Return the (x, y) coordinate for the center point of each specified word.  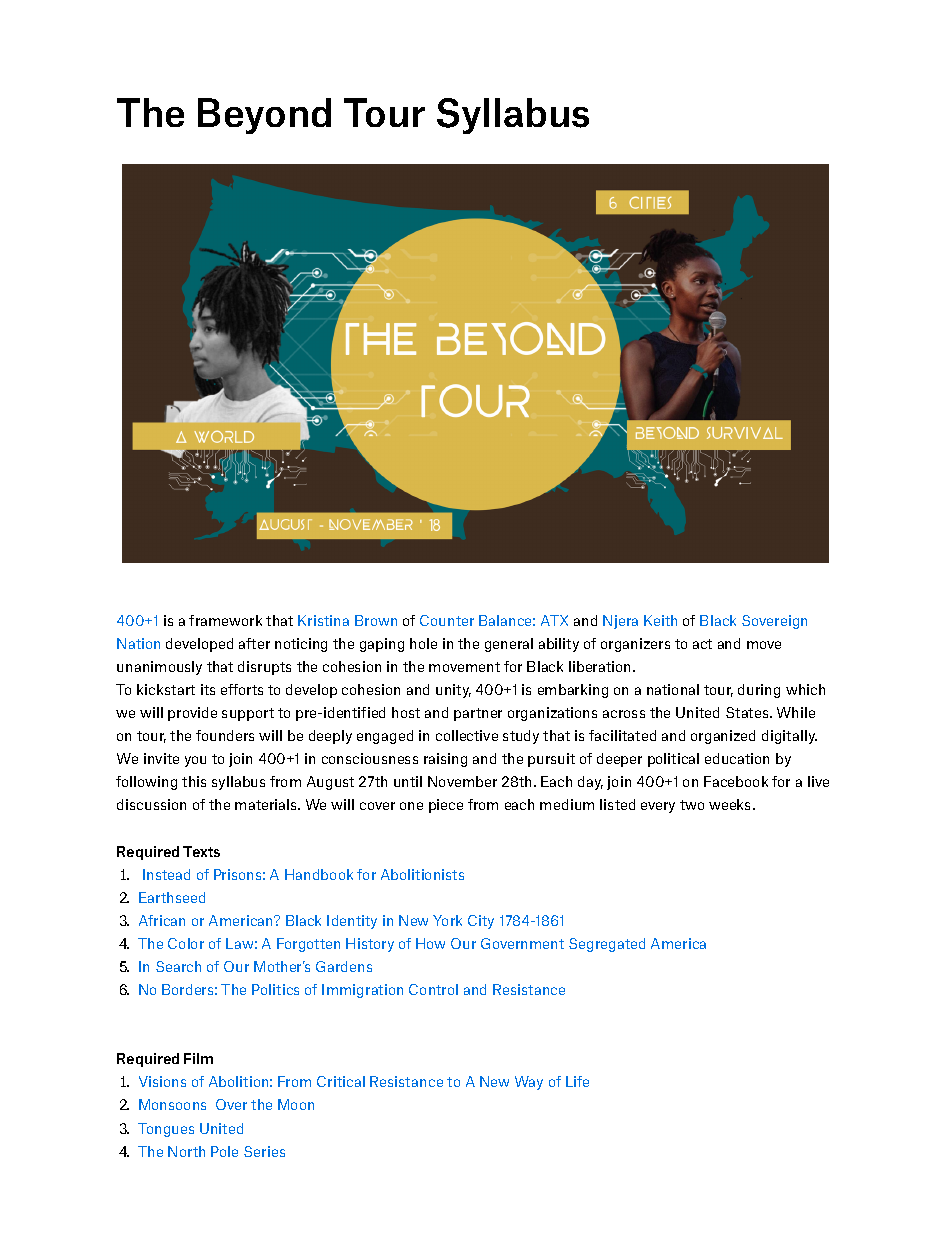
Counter (447, 620)
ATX (554, 620)
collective (467, 735)
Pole (224, 1151)
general (509, 645)
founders (225, 735)
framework (225, 620)
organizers (635, 645)
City (481, 922)
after (254, 643)
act (702, 644)
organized (723, 737)
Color (186, 943)
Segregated (607, 945)
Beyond (264, 116)
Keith (660, 620)
